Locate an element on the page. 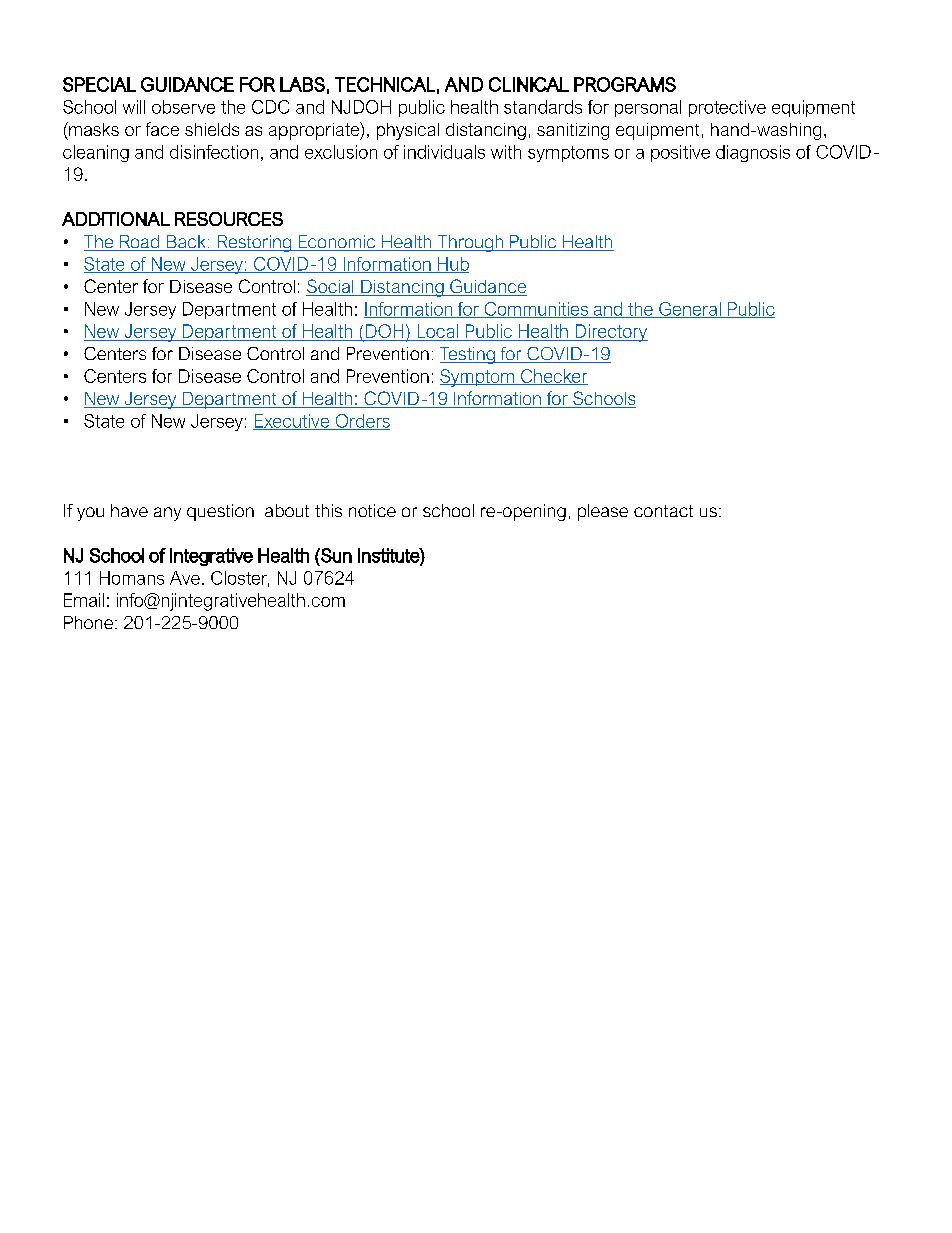 The width and height of the image is (952, 1233). Email is located at coordinates (84, 600).
